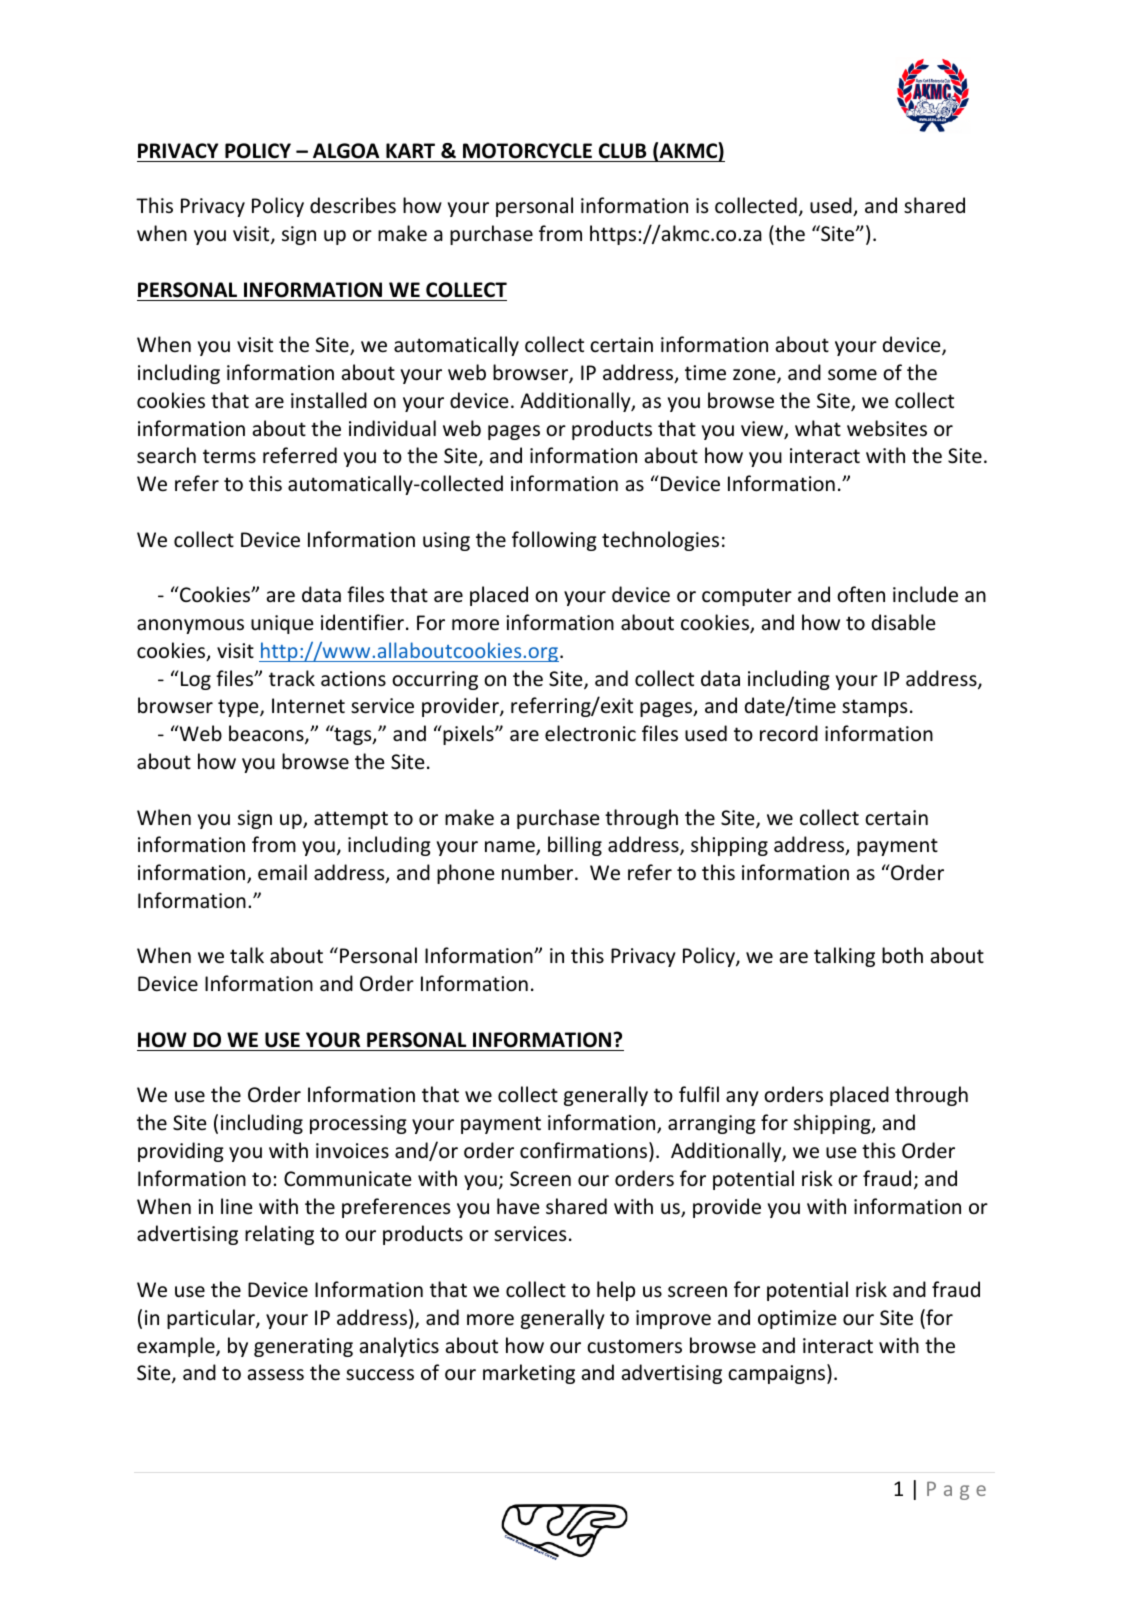 The width and height of the image is (1129, 1597). I want to click on unique, so click(282, 624).
